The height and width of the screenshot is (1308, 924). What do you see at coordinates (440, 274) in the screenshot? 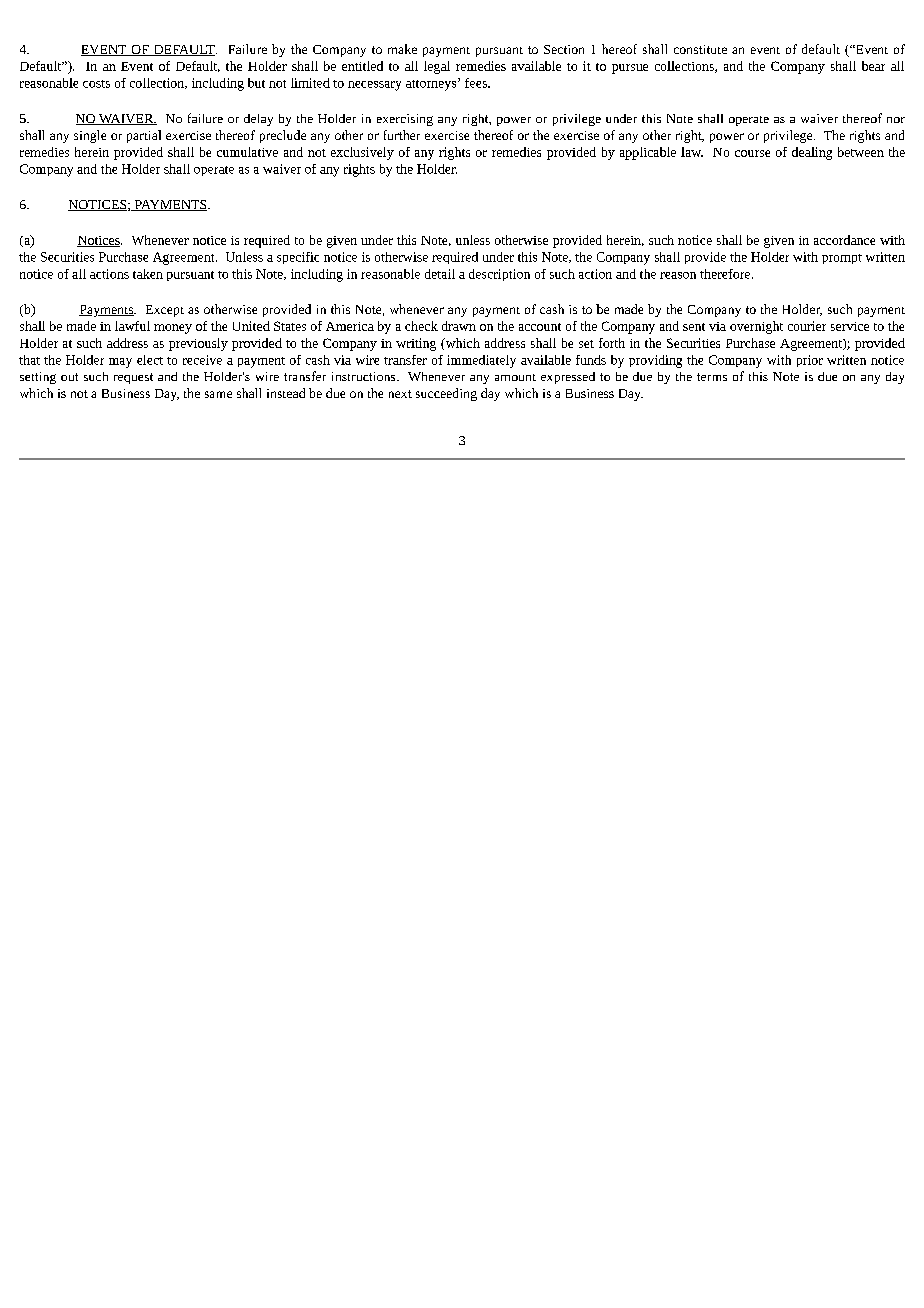
I see `detail` at bounding box center [440, 274].
